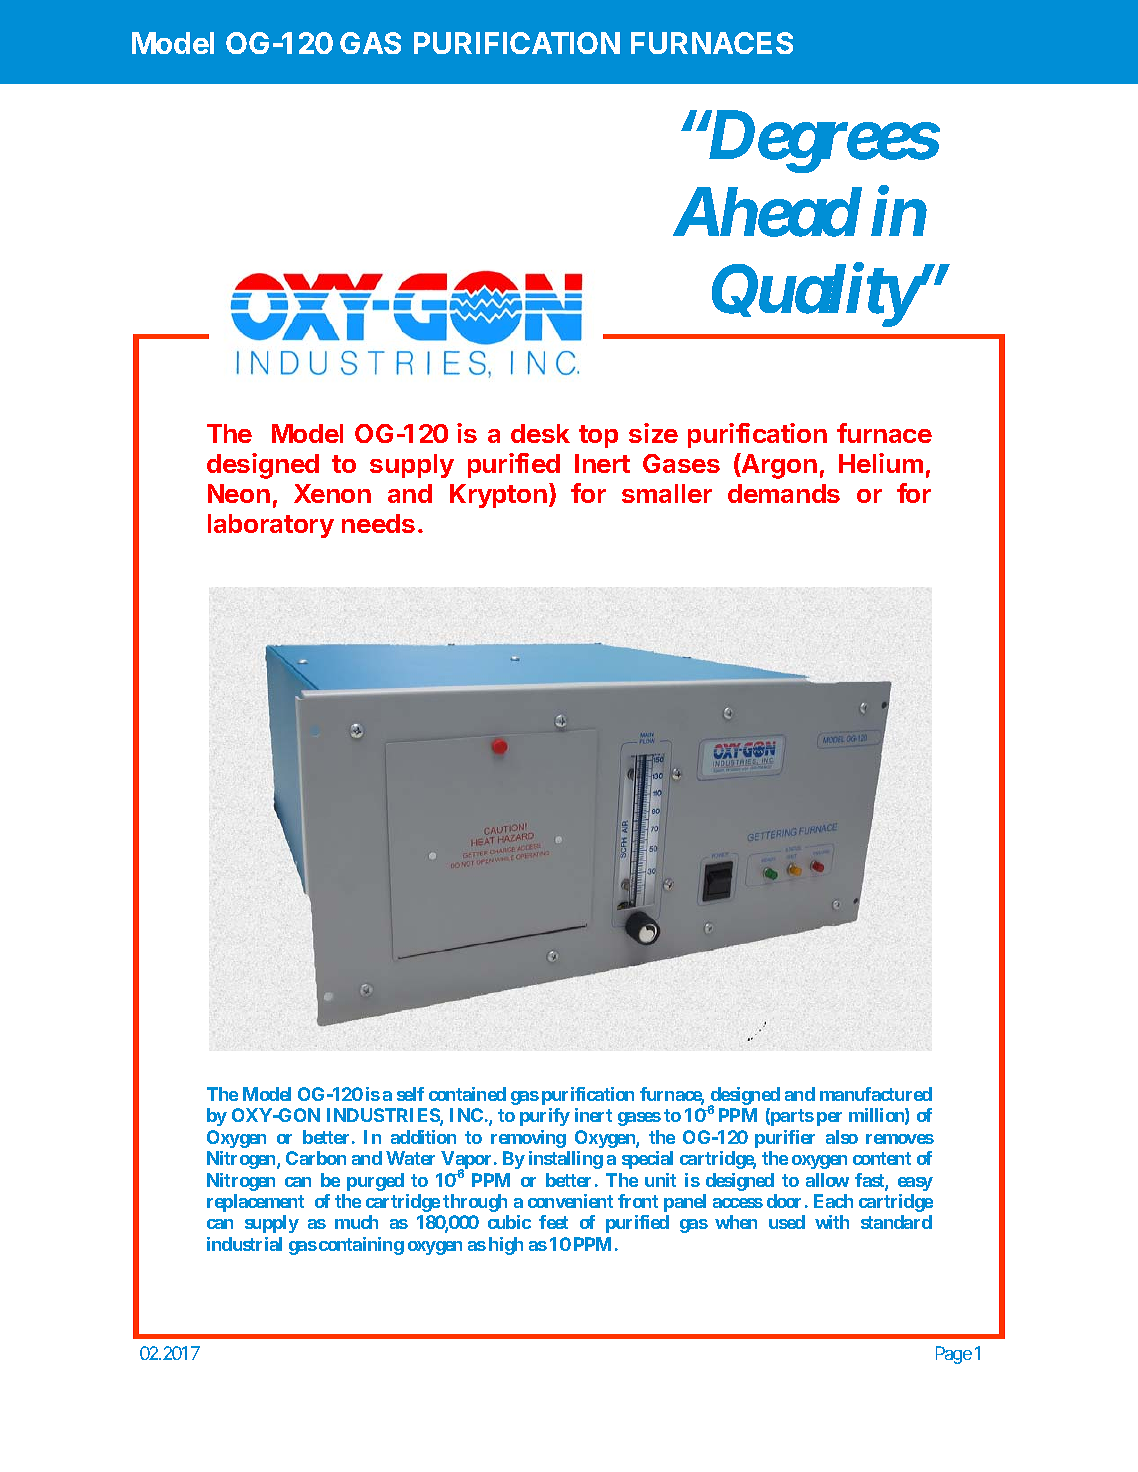 Image resolution: width=1138 pixels, height=1472 pixels. I want to click on high, so click(506, 1246).
